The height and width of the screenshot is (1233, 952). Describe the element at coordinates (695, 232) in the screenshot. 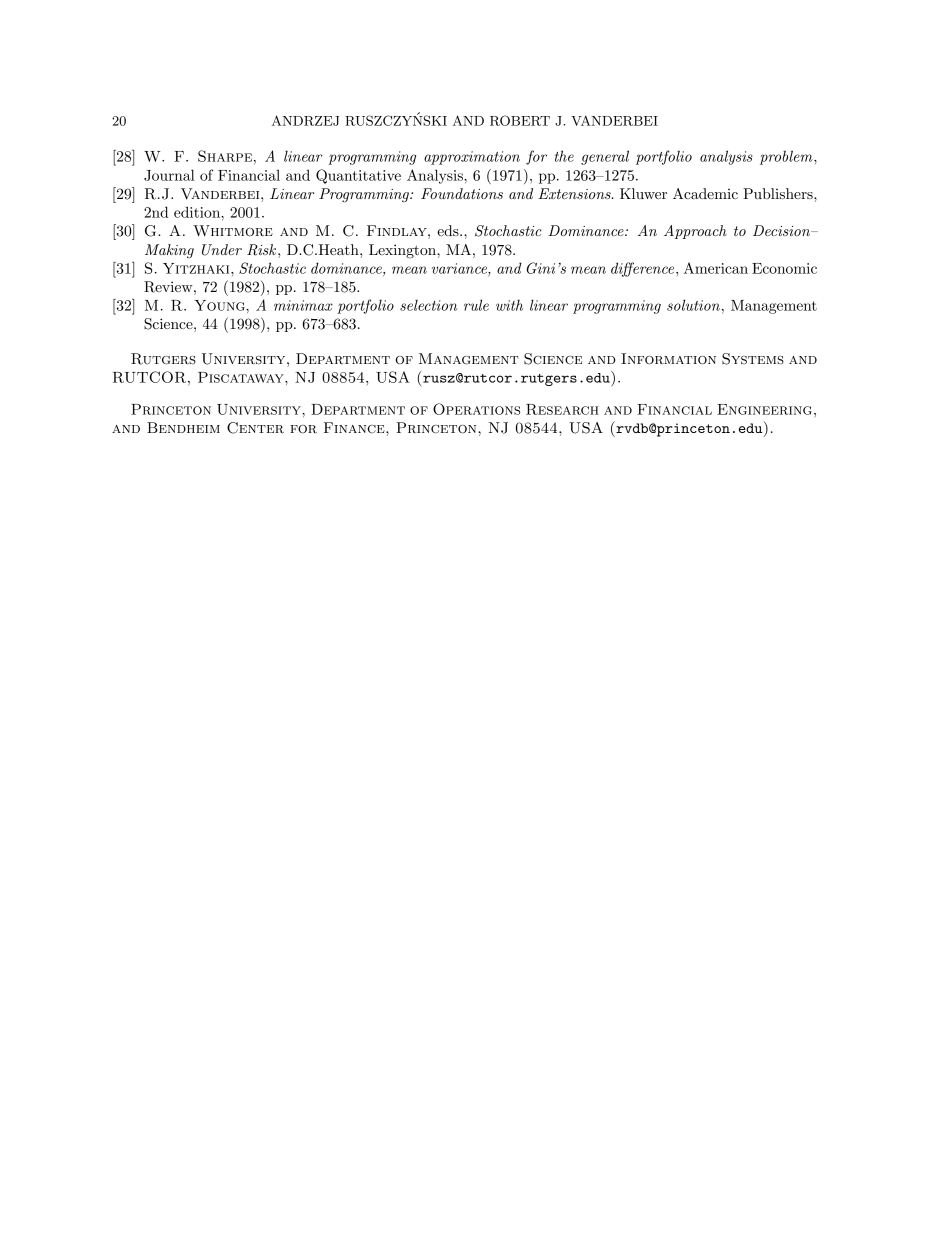

I see `Approach` at that location.
